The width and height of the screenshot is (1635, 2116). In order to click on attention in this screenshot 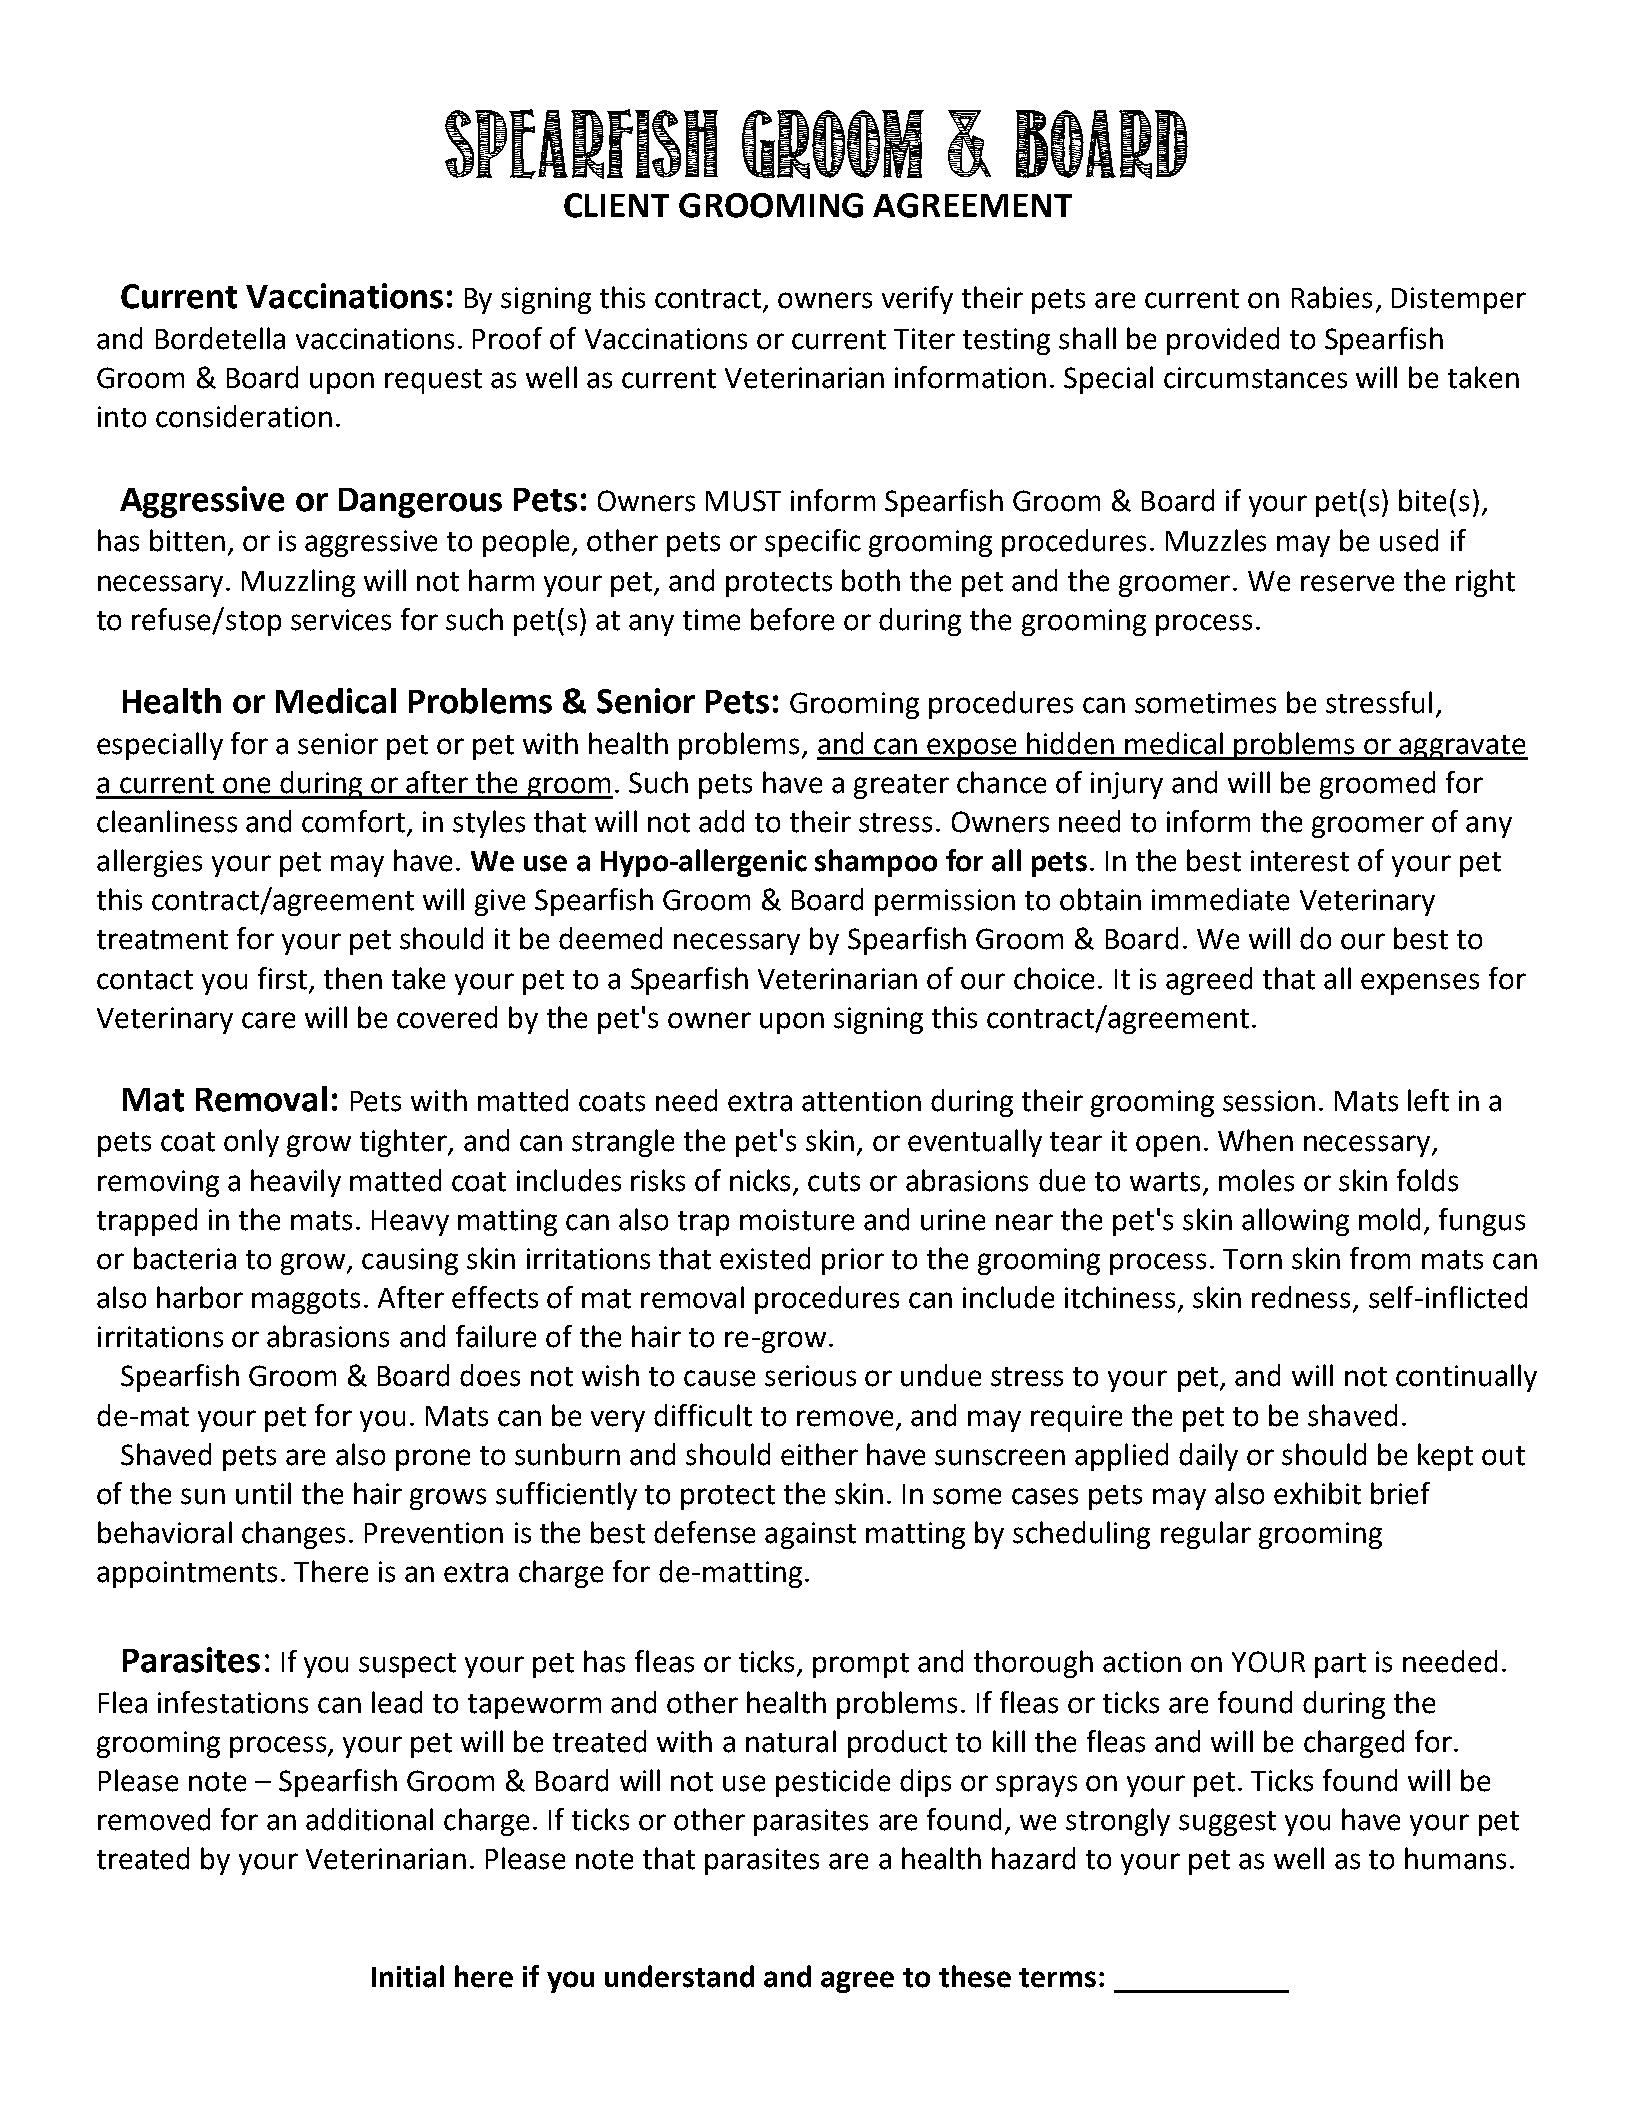, I will do `click(861, 1101)`.
